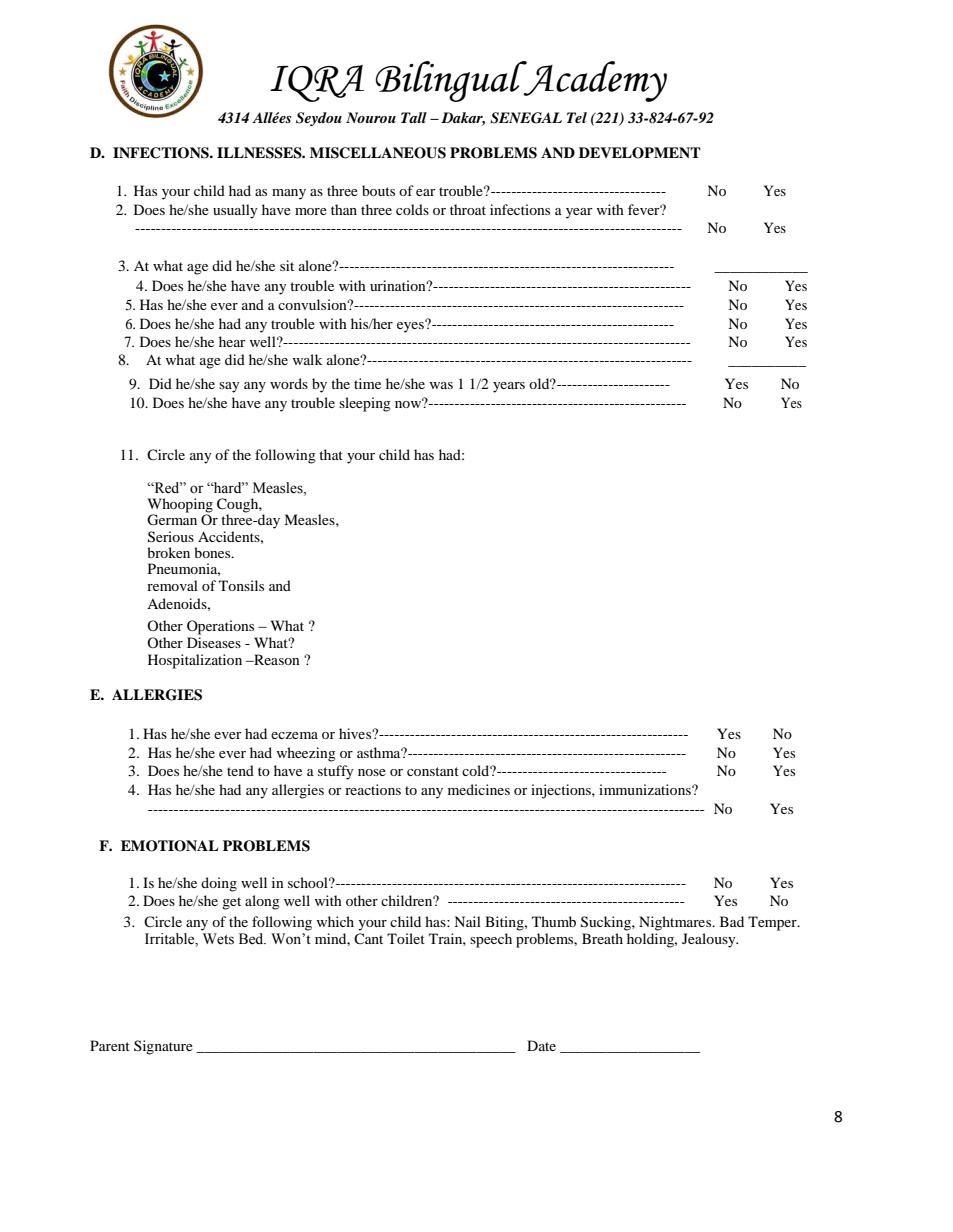 This screenshot has height=1232, width=953. What do you see at coordinates (331, 454) in the screenshot?
I see `that` at bounding box center [331, 454].
